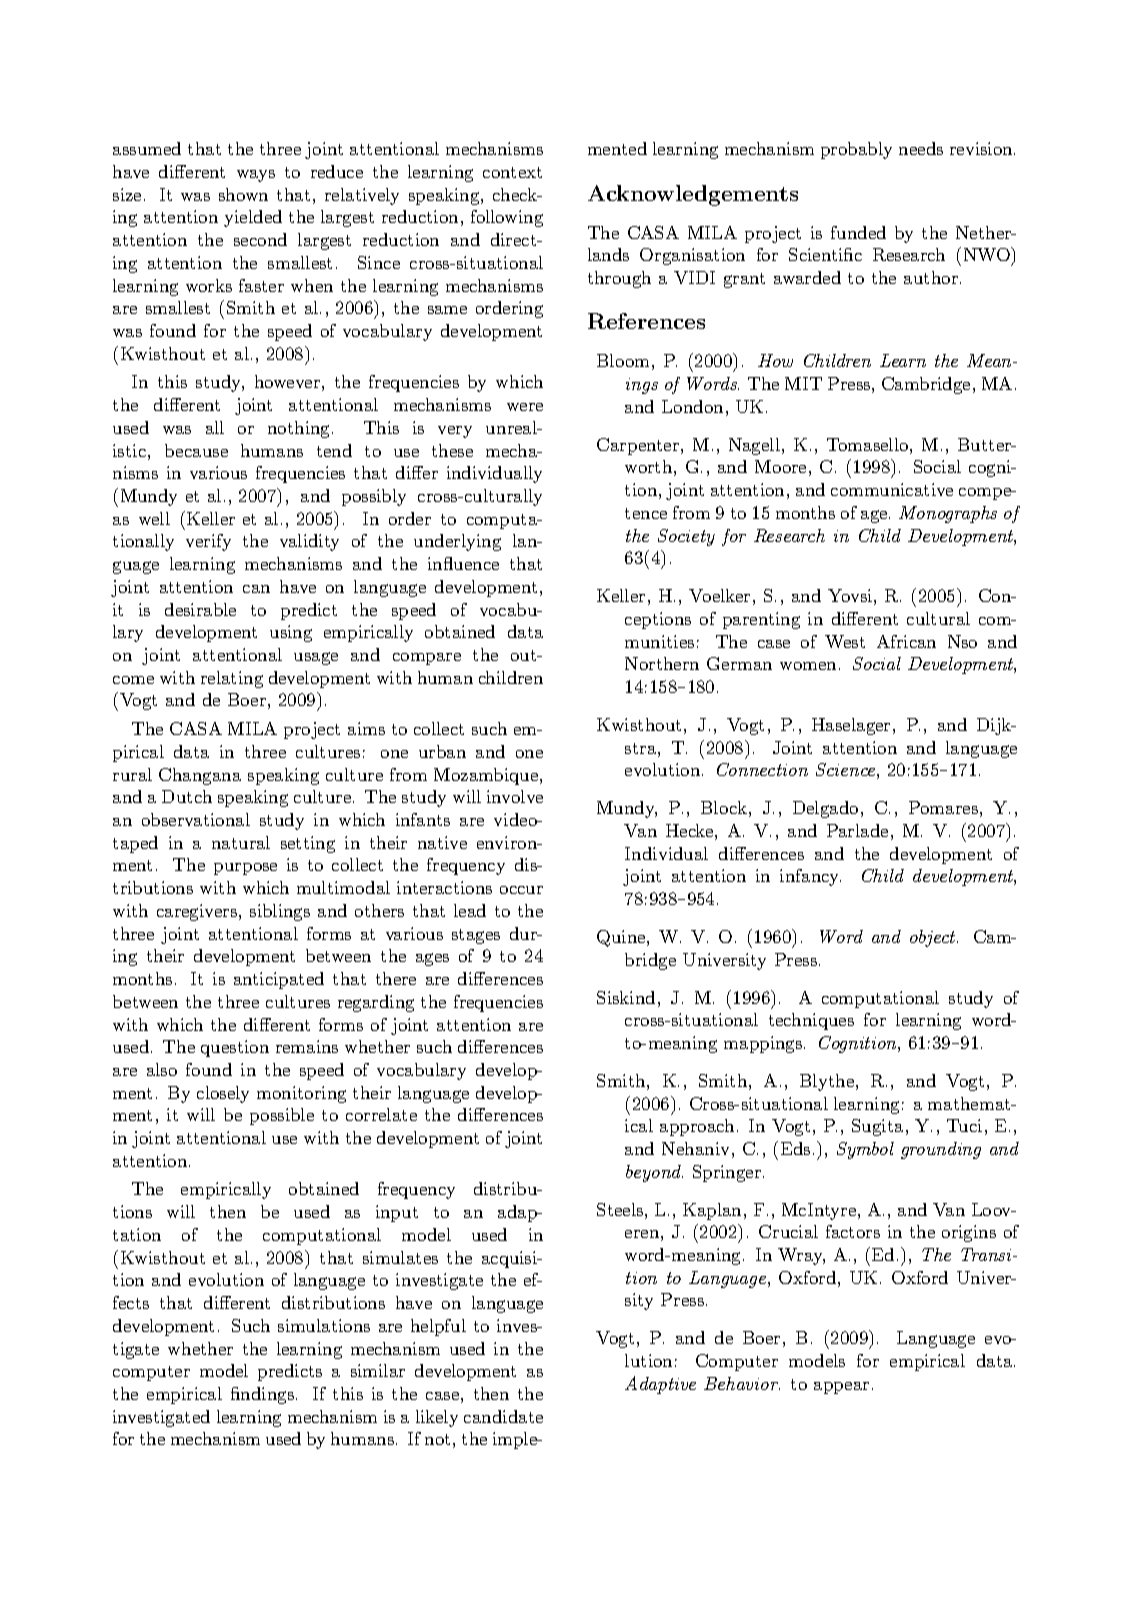 The image size is (1132, 1600). Describe the element at coordinates (515, 796) in the image. I see `involve` at that location.
